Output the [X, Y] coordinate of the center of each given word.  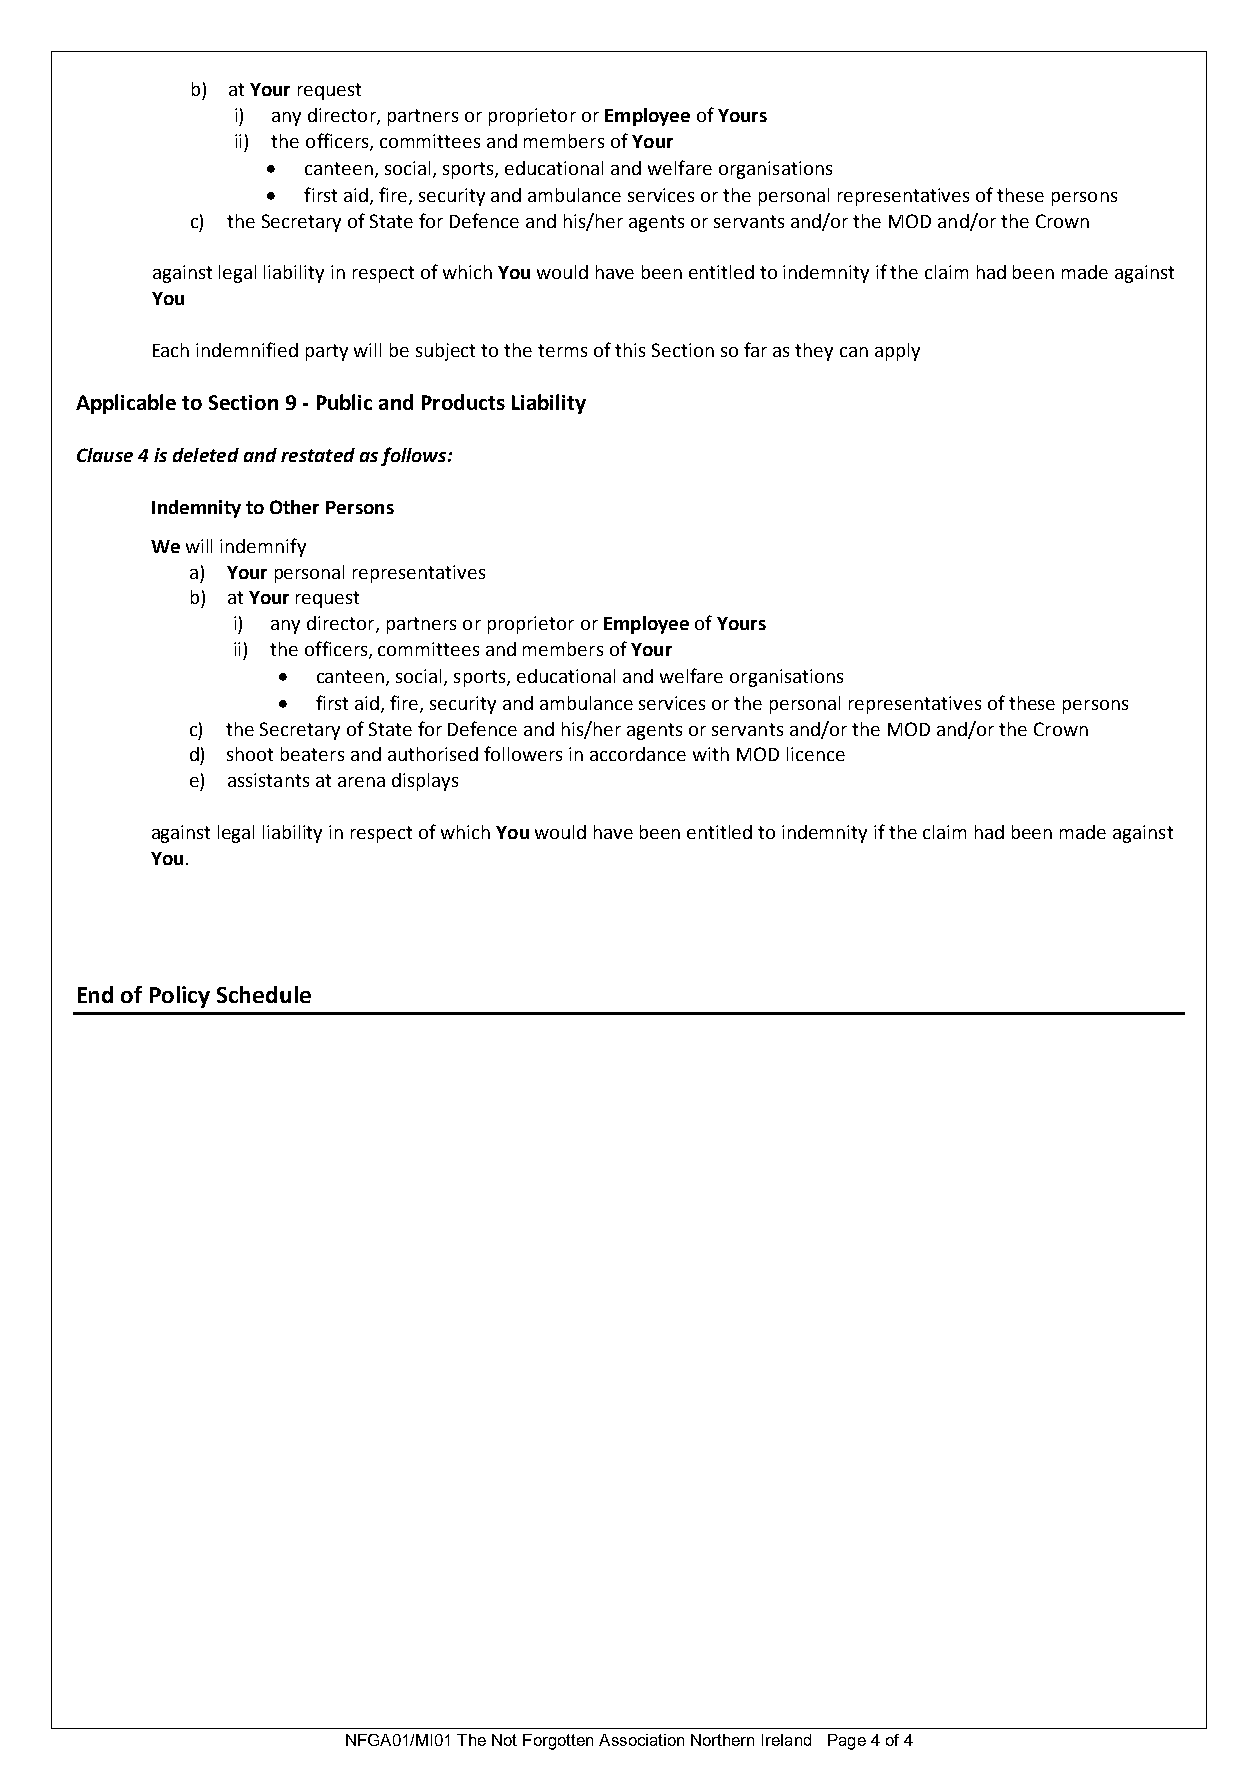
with [711, 754]
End [95, 994]
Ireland [786, 1740]
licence [816, 754]
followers [523, 753]
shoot [250, 754]
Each [171, 350]
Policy [180, 997]
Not [504, 1740]
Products [463, 402]
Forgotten [558, 1742]
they [814, 352]
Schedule [264, 994]
